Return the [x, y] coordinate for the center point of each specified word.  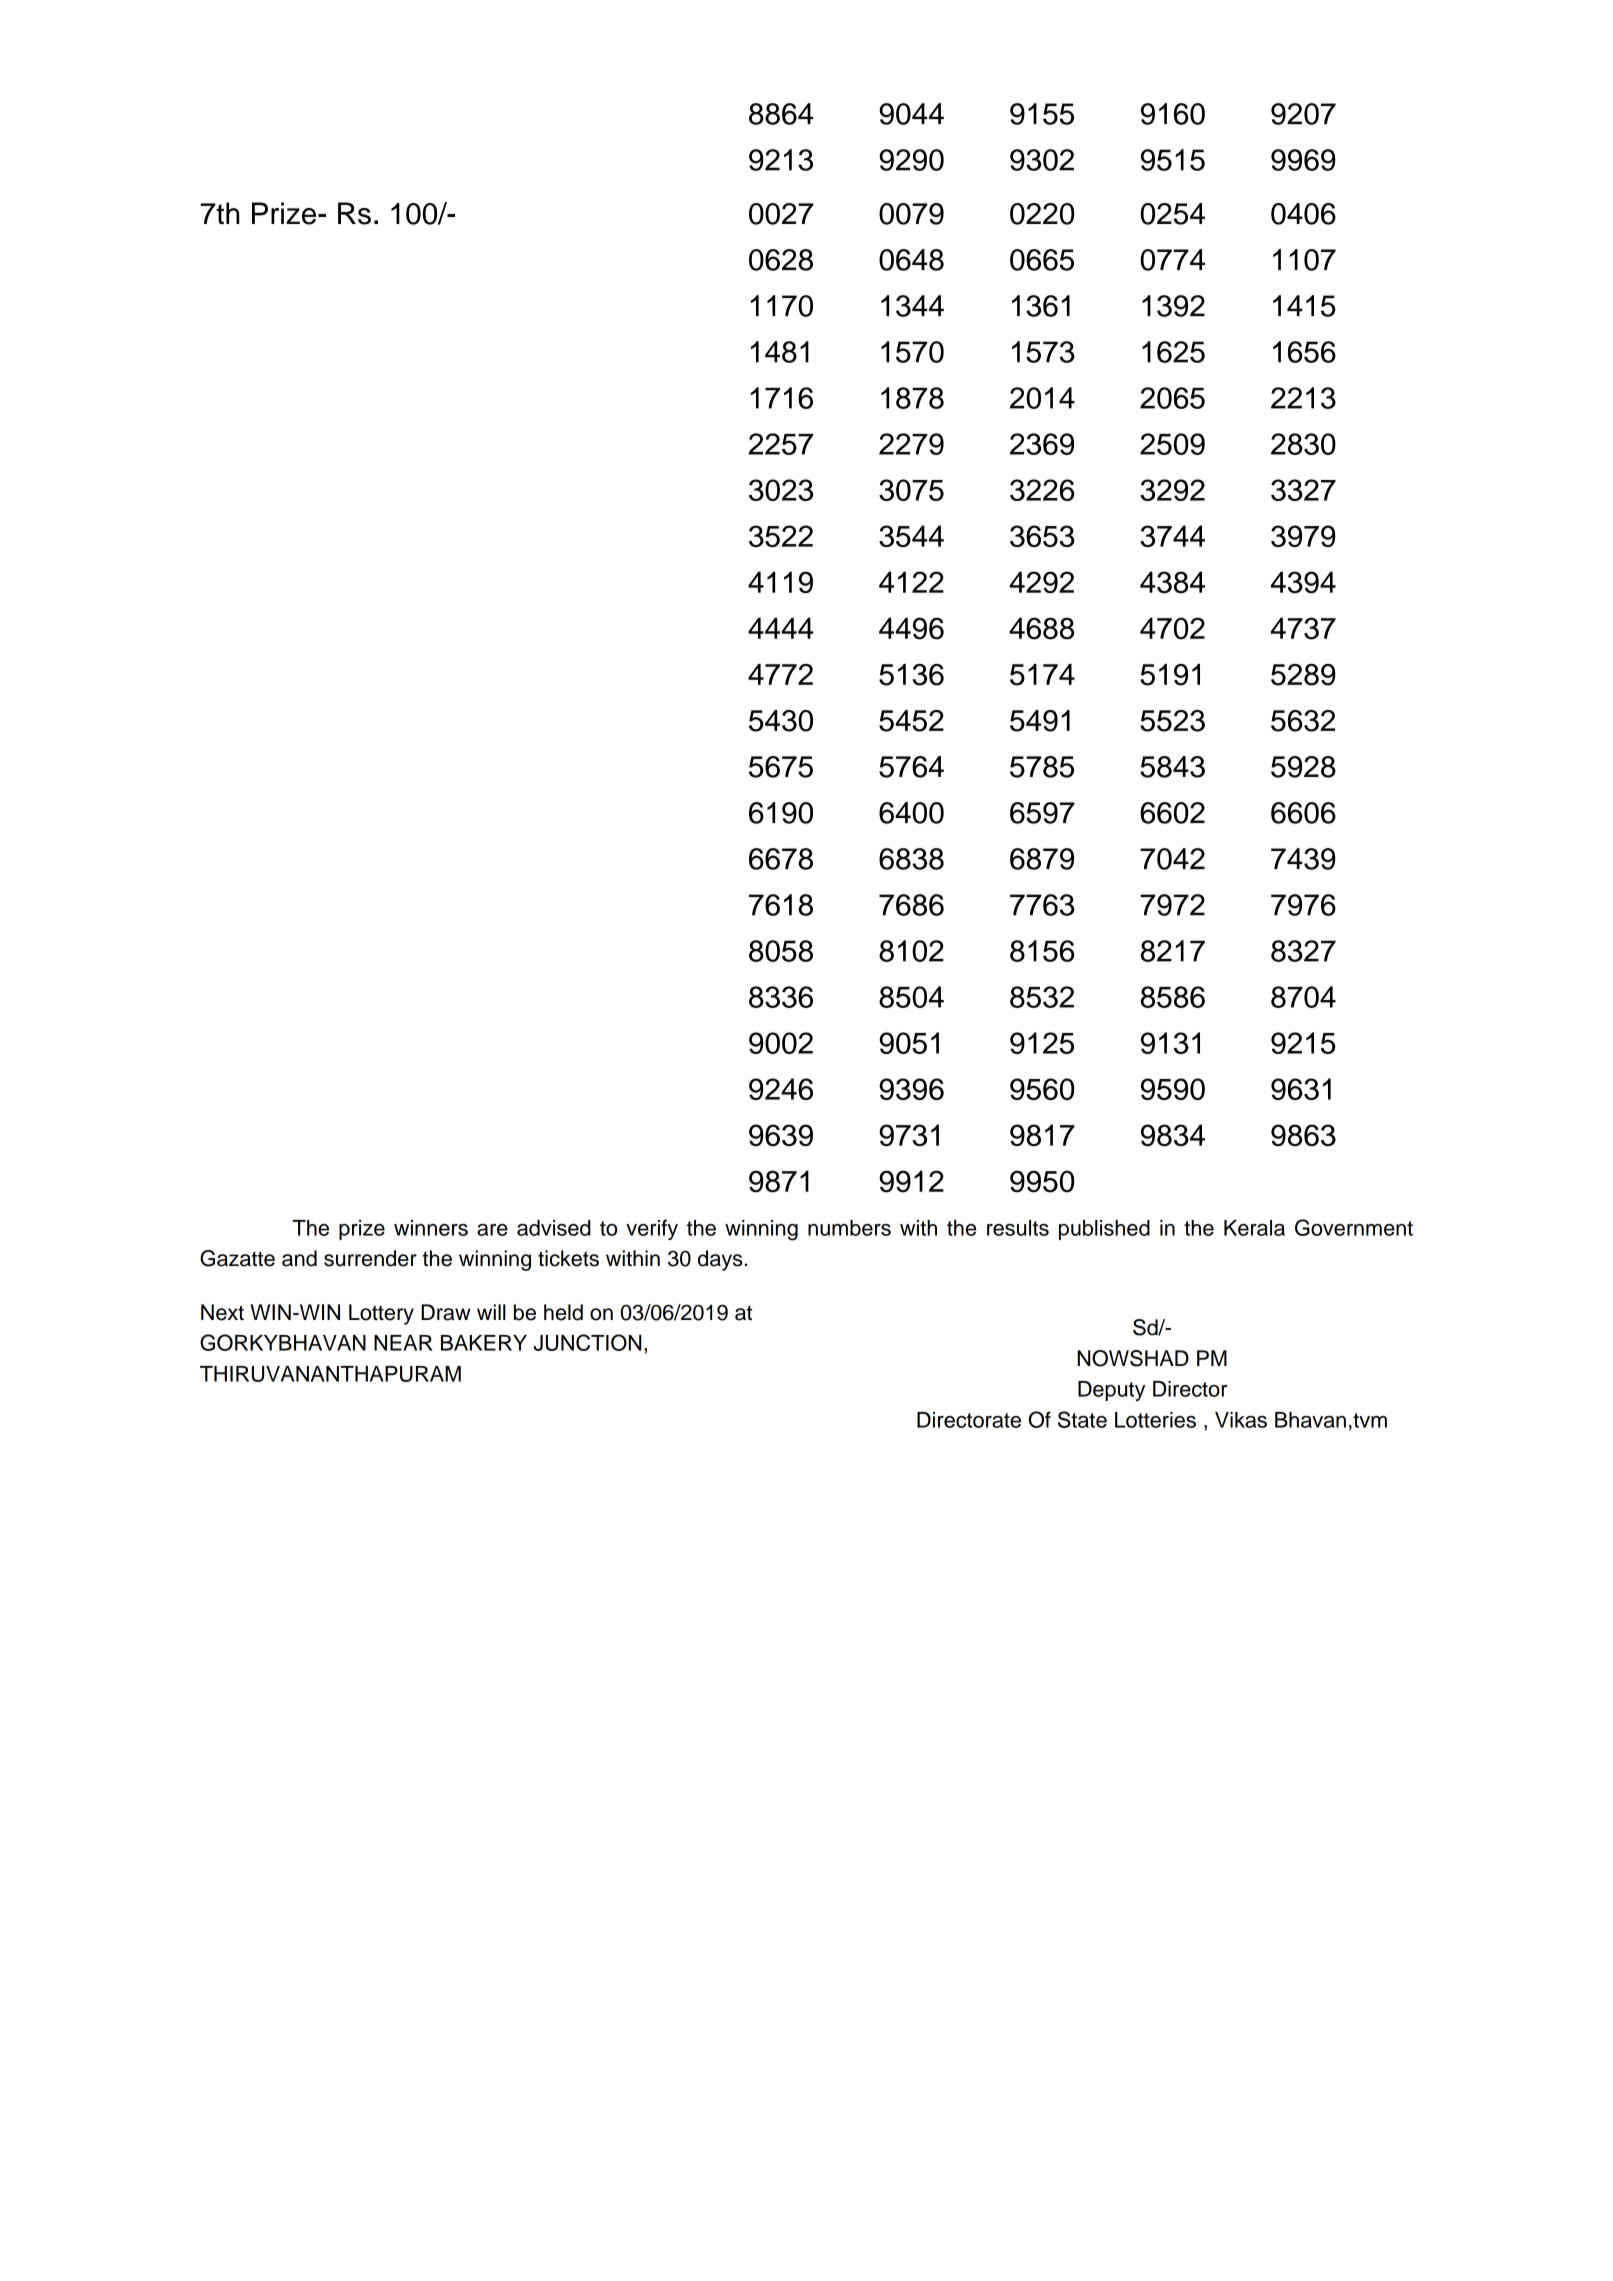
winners [431, 1228]
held [563, 1312]
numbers [849, 1228]
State [1082, 1419]
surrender [370, 1258]
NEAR [403, 1343]
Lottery [381, 1314]
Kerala [1254, 1228]
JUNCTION [587, 1342]
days [720, 1260]
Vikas [1241, 1420]
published [1104, 1230]
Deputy [1111, 1391]
